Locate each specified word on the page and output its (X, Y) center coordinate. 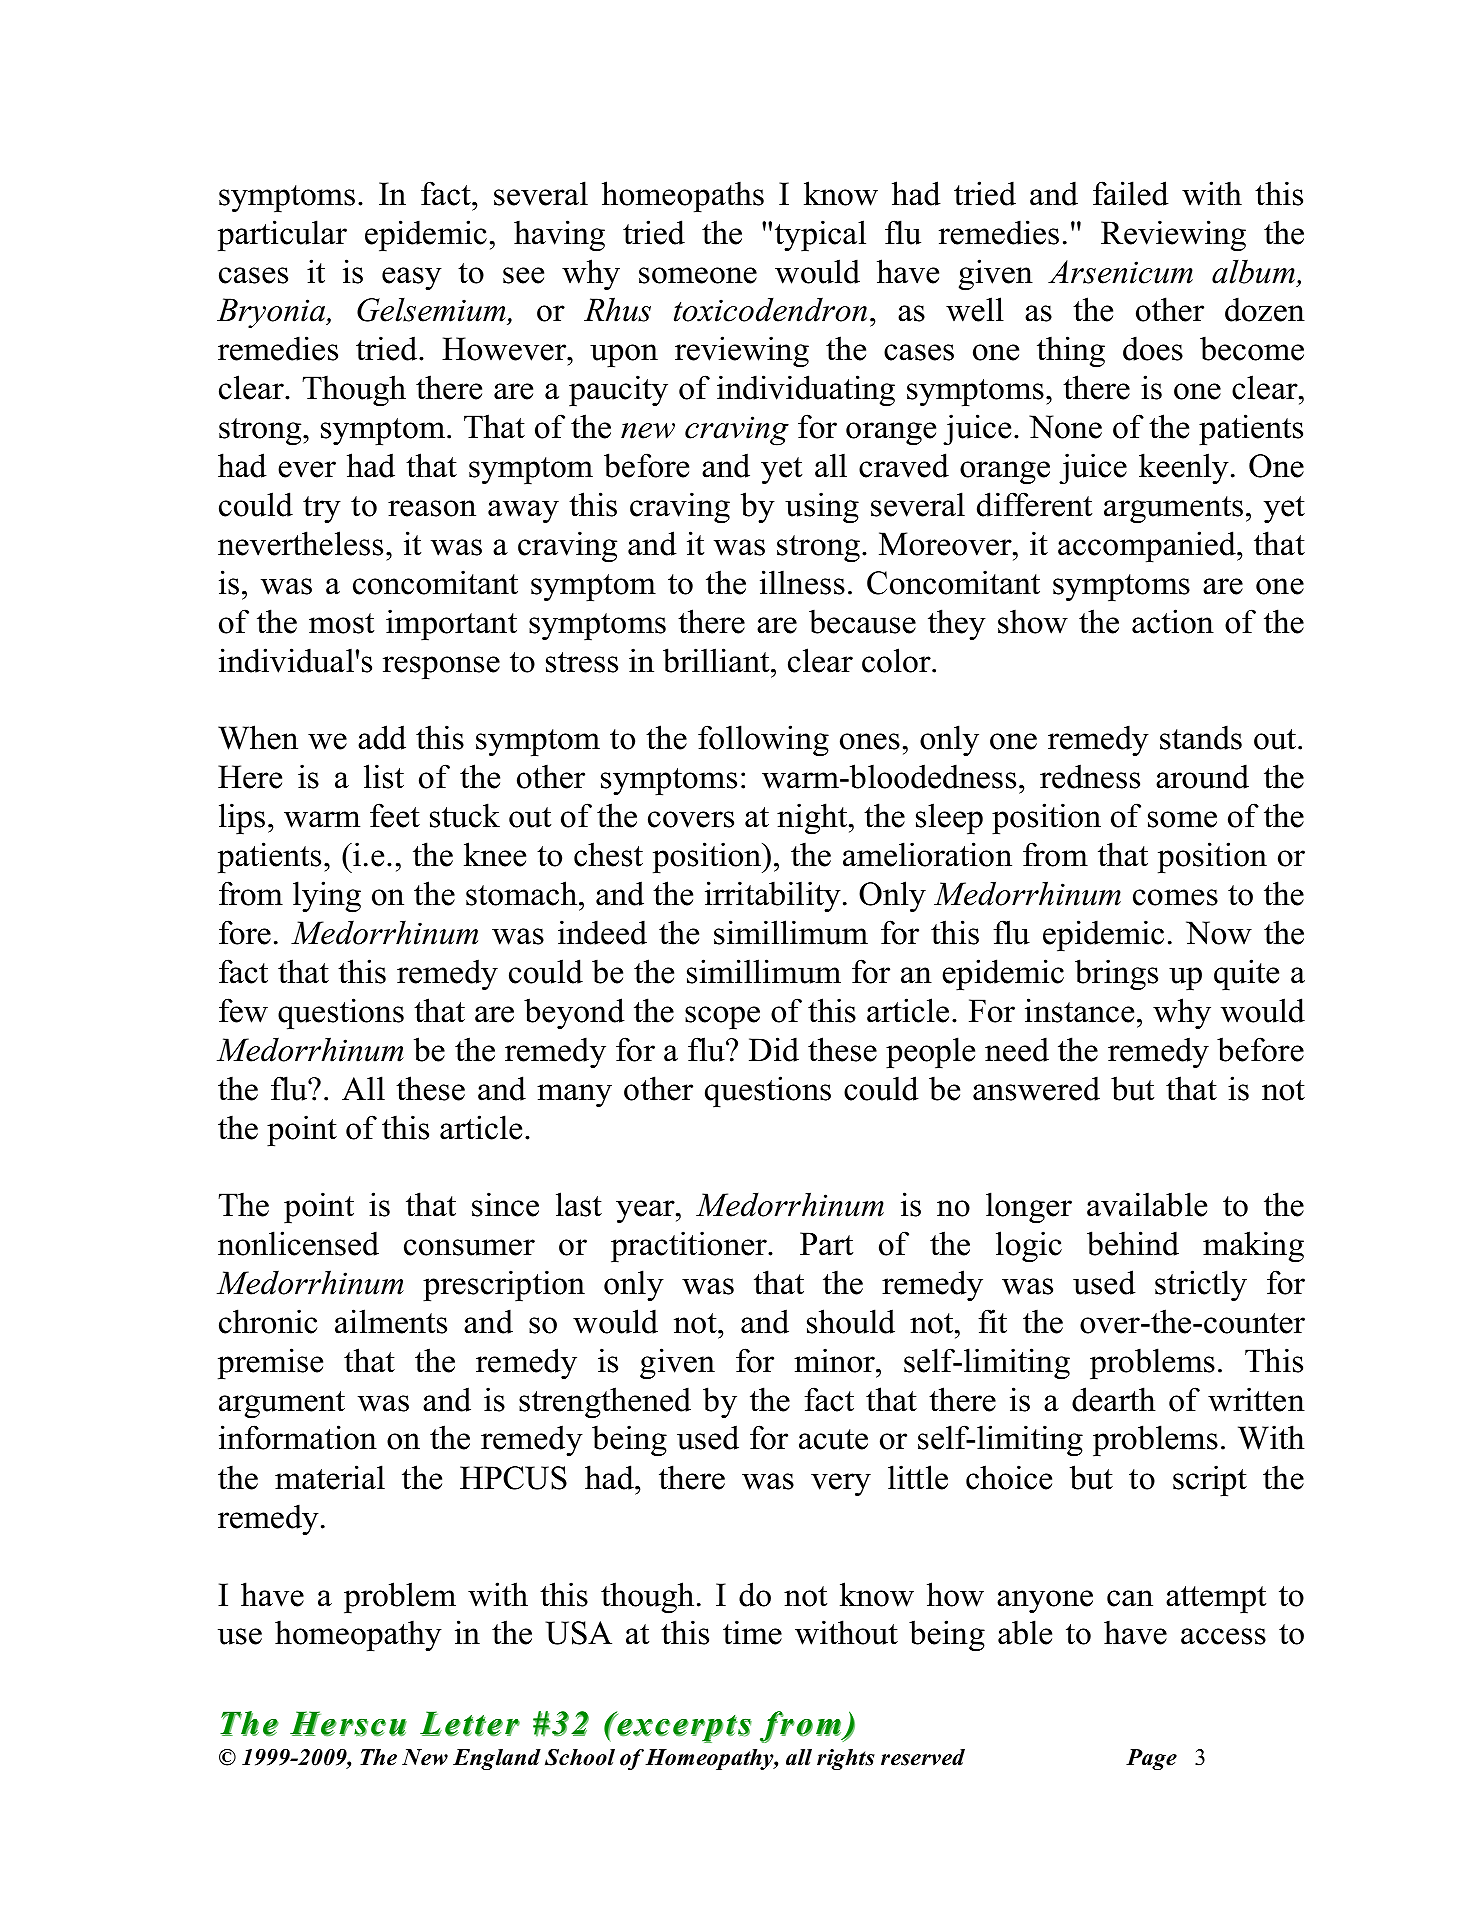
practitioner (690, 1246)
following (763, 741)
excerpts (683, 1728)
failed (1131, 193)
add (382, 737)
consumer (469, 1247)
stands (1201, 737)
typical (820, 236)
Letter (470, 1723)
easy (412, 279)
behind (1133, 1243)
